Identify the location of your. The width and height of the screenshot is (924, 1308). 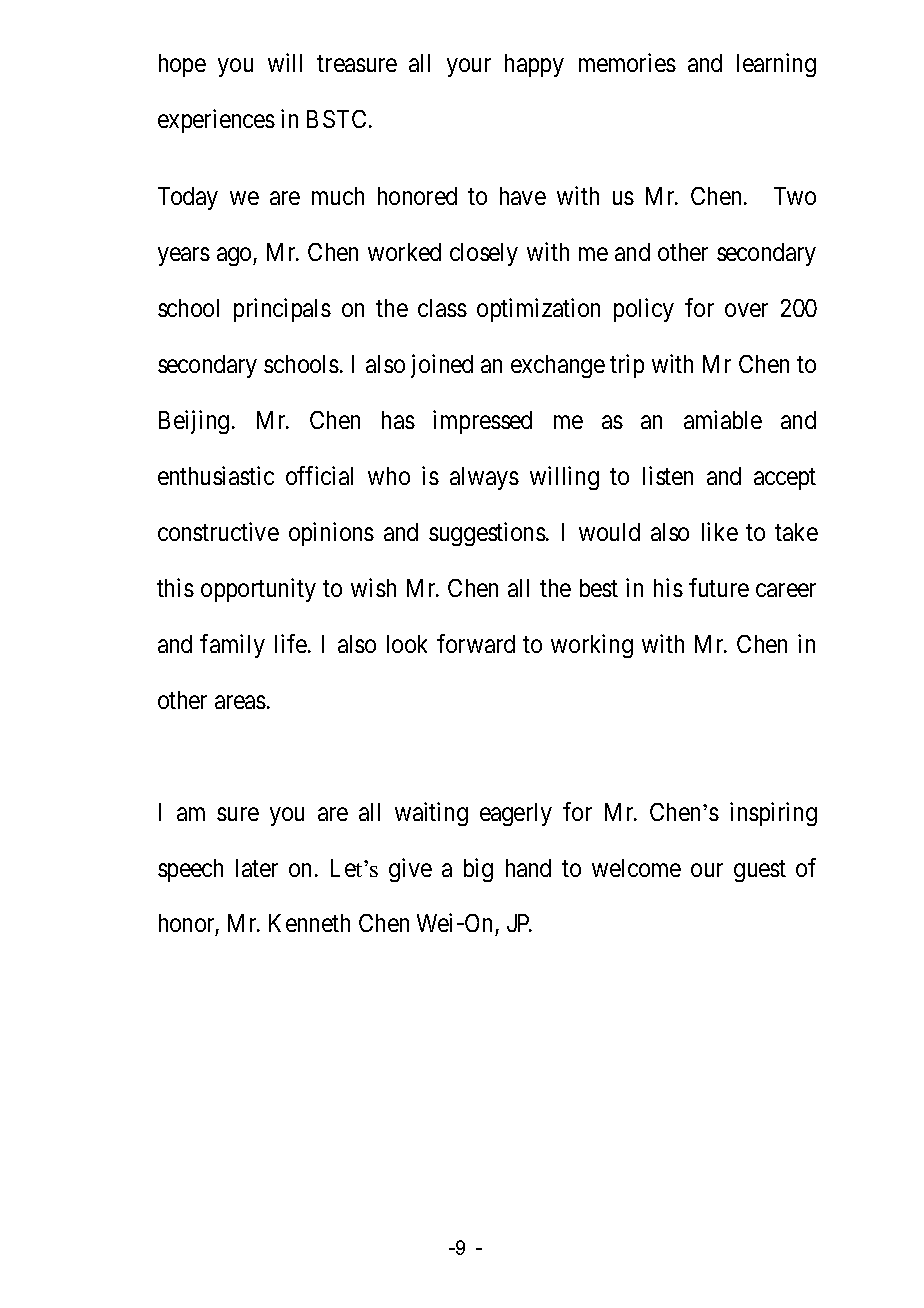
(469, 67).
